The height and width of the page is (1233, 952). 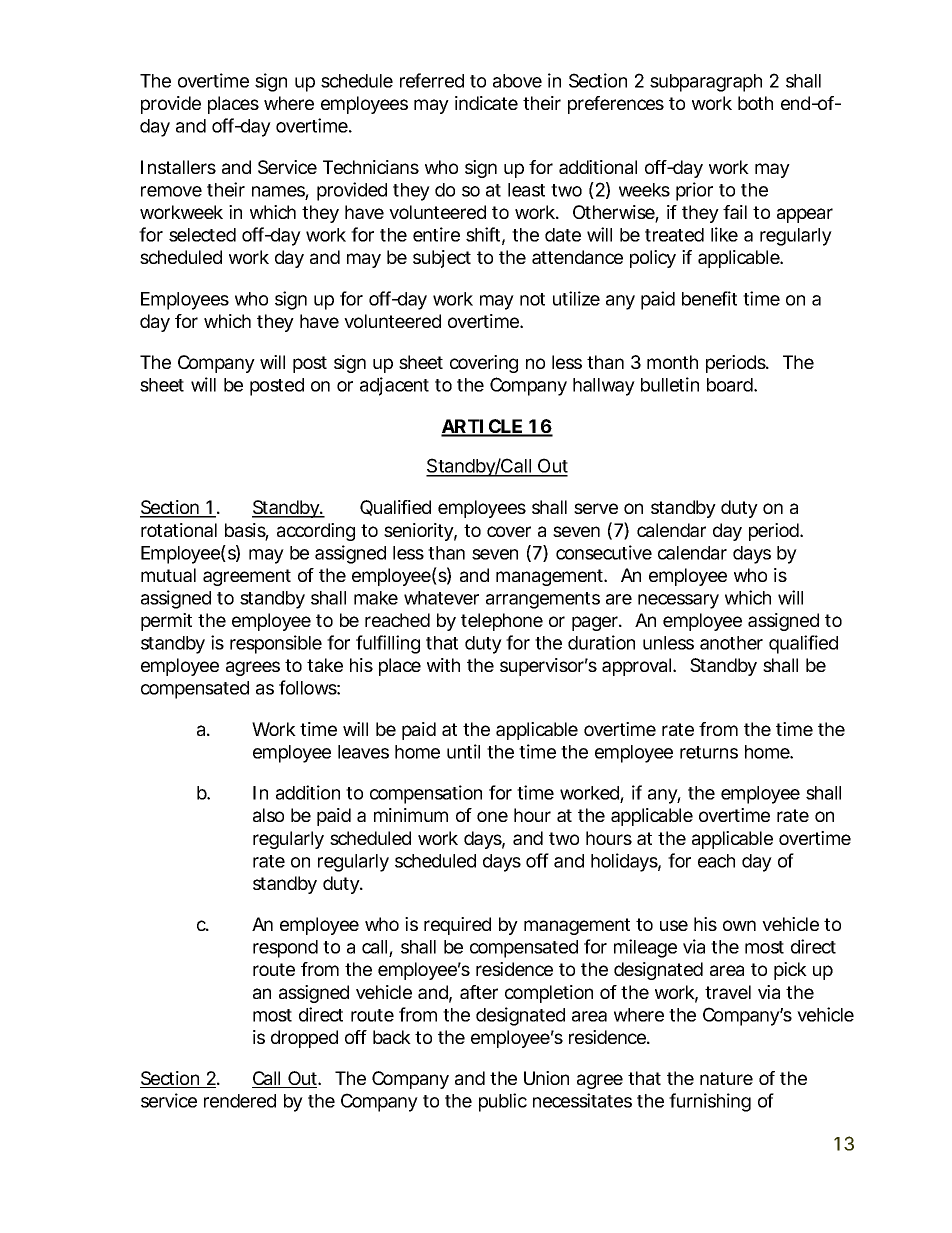 I want to click on telephone, so click(x=502, y=622).
